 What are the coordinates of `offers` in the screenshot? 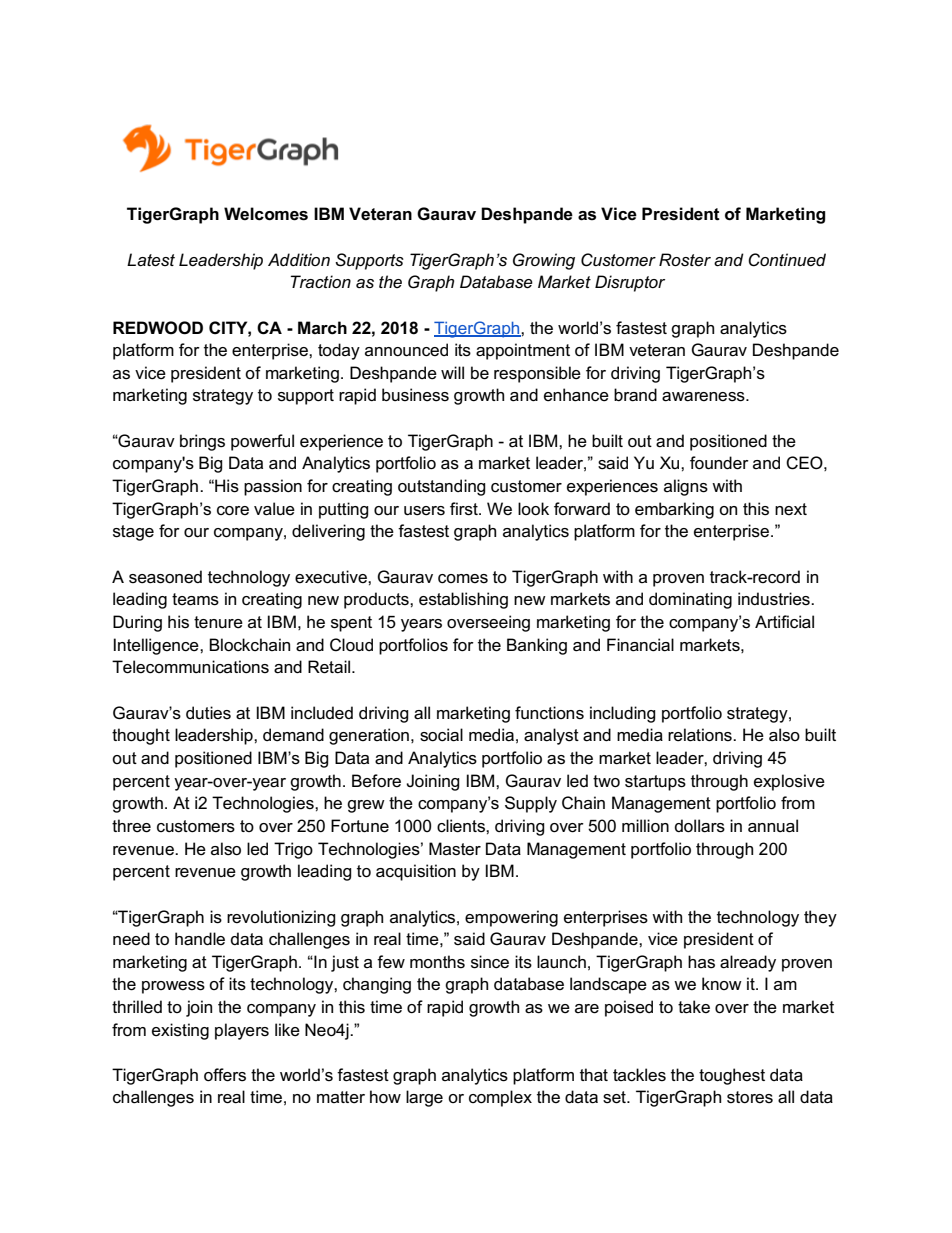 It's located at (225, 1075).
